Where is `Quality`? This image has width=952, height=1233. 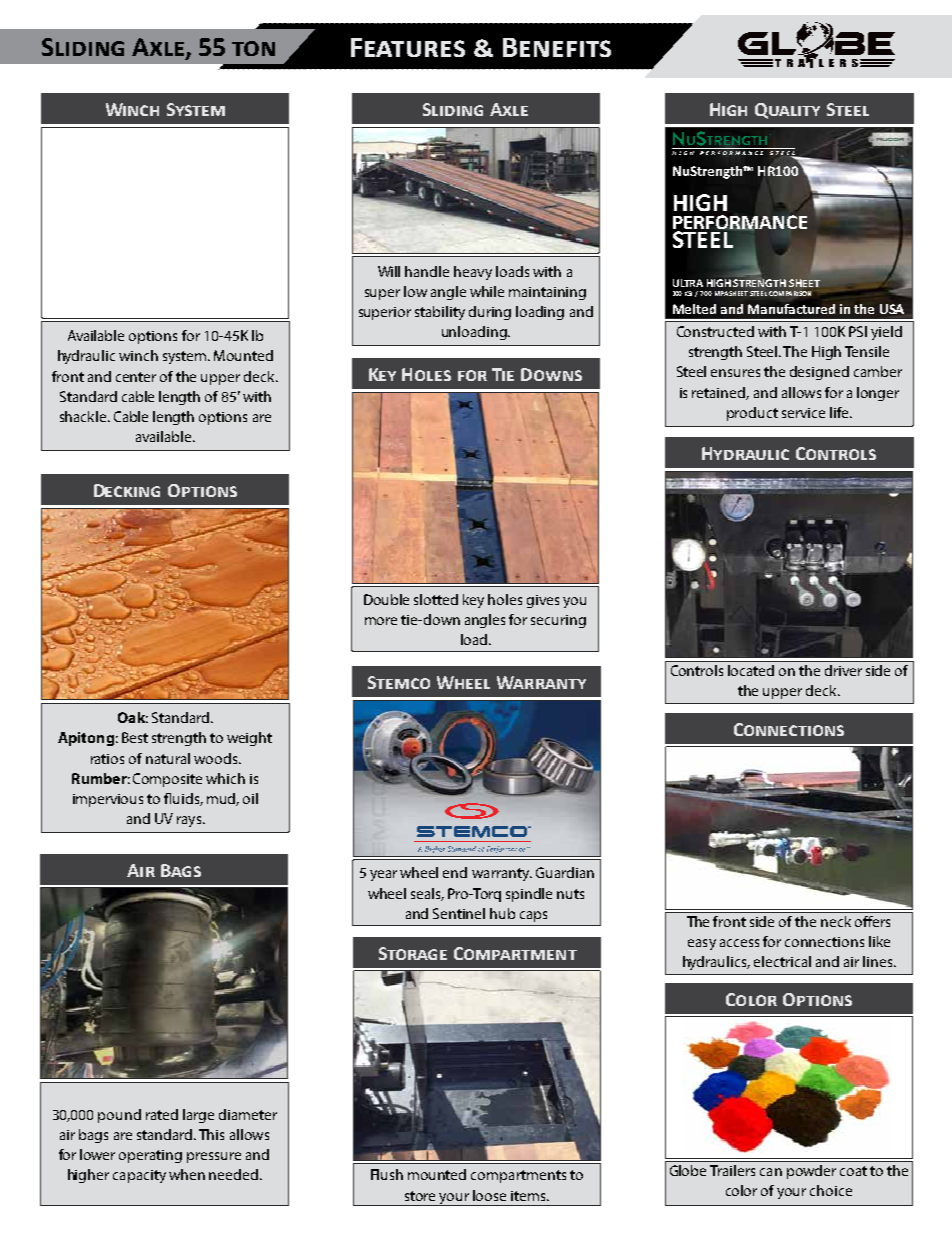 Quality is located at coordinates (787, 111).
